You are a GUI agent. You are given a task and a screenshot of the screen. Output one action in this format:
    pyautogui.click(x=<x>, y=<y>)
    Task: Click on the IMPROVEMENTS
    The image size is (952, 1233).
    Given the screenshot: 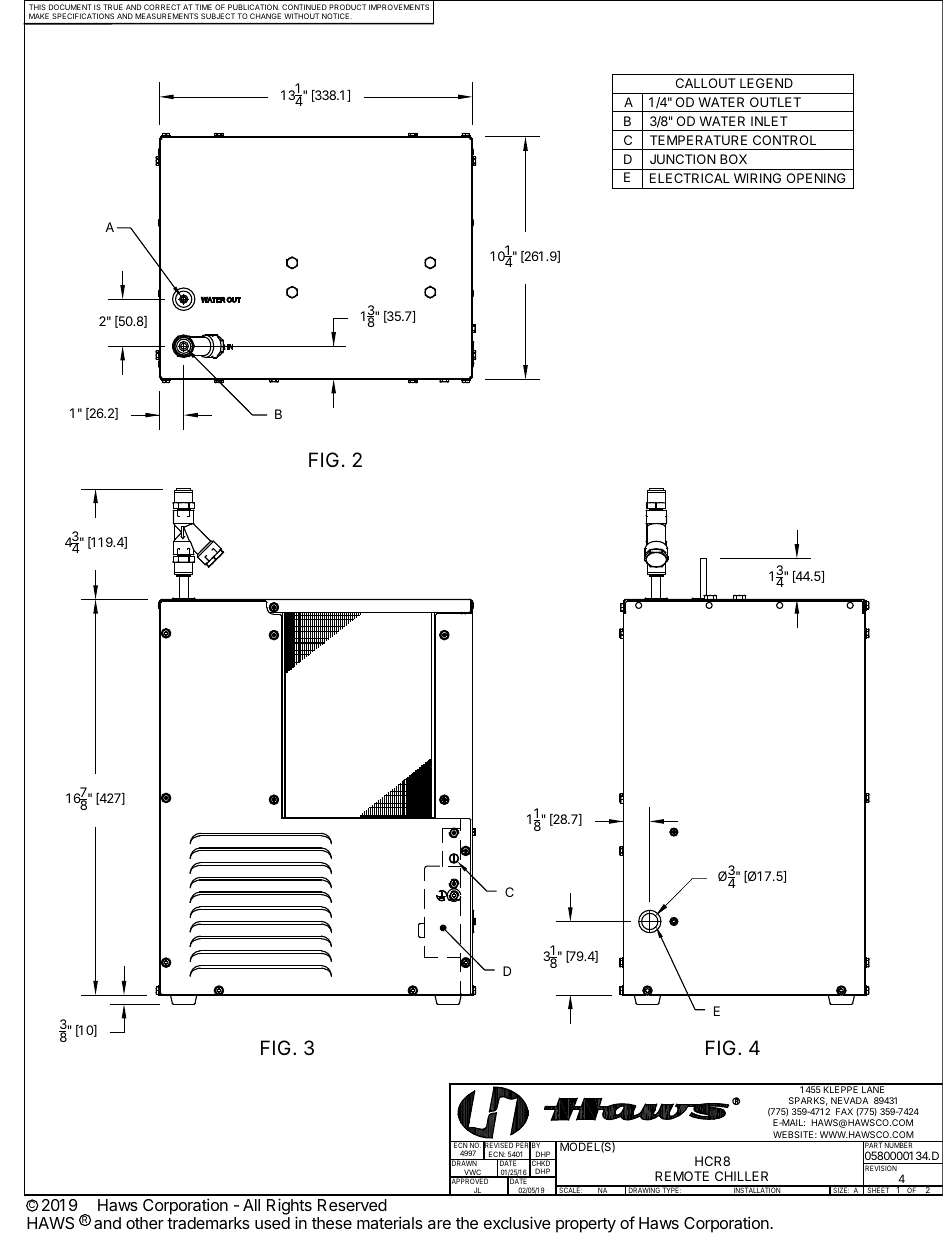 What is the action you would take?
    pyautogui.click(x=399, y=7)
